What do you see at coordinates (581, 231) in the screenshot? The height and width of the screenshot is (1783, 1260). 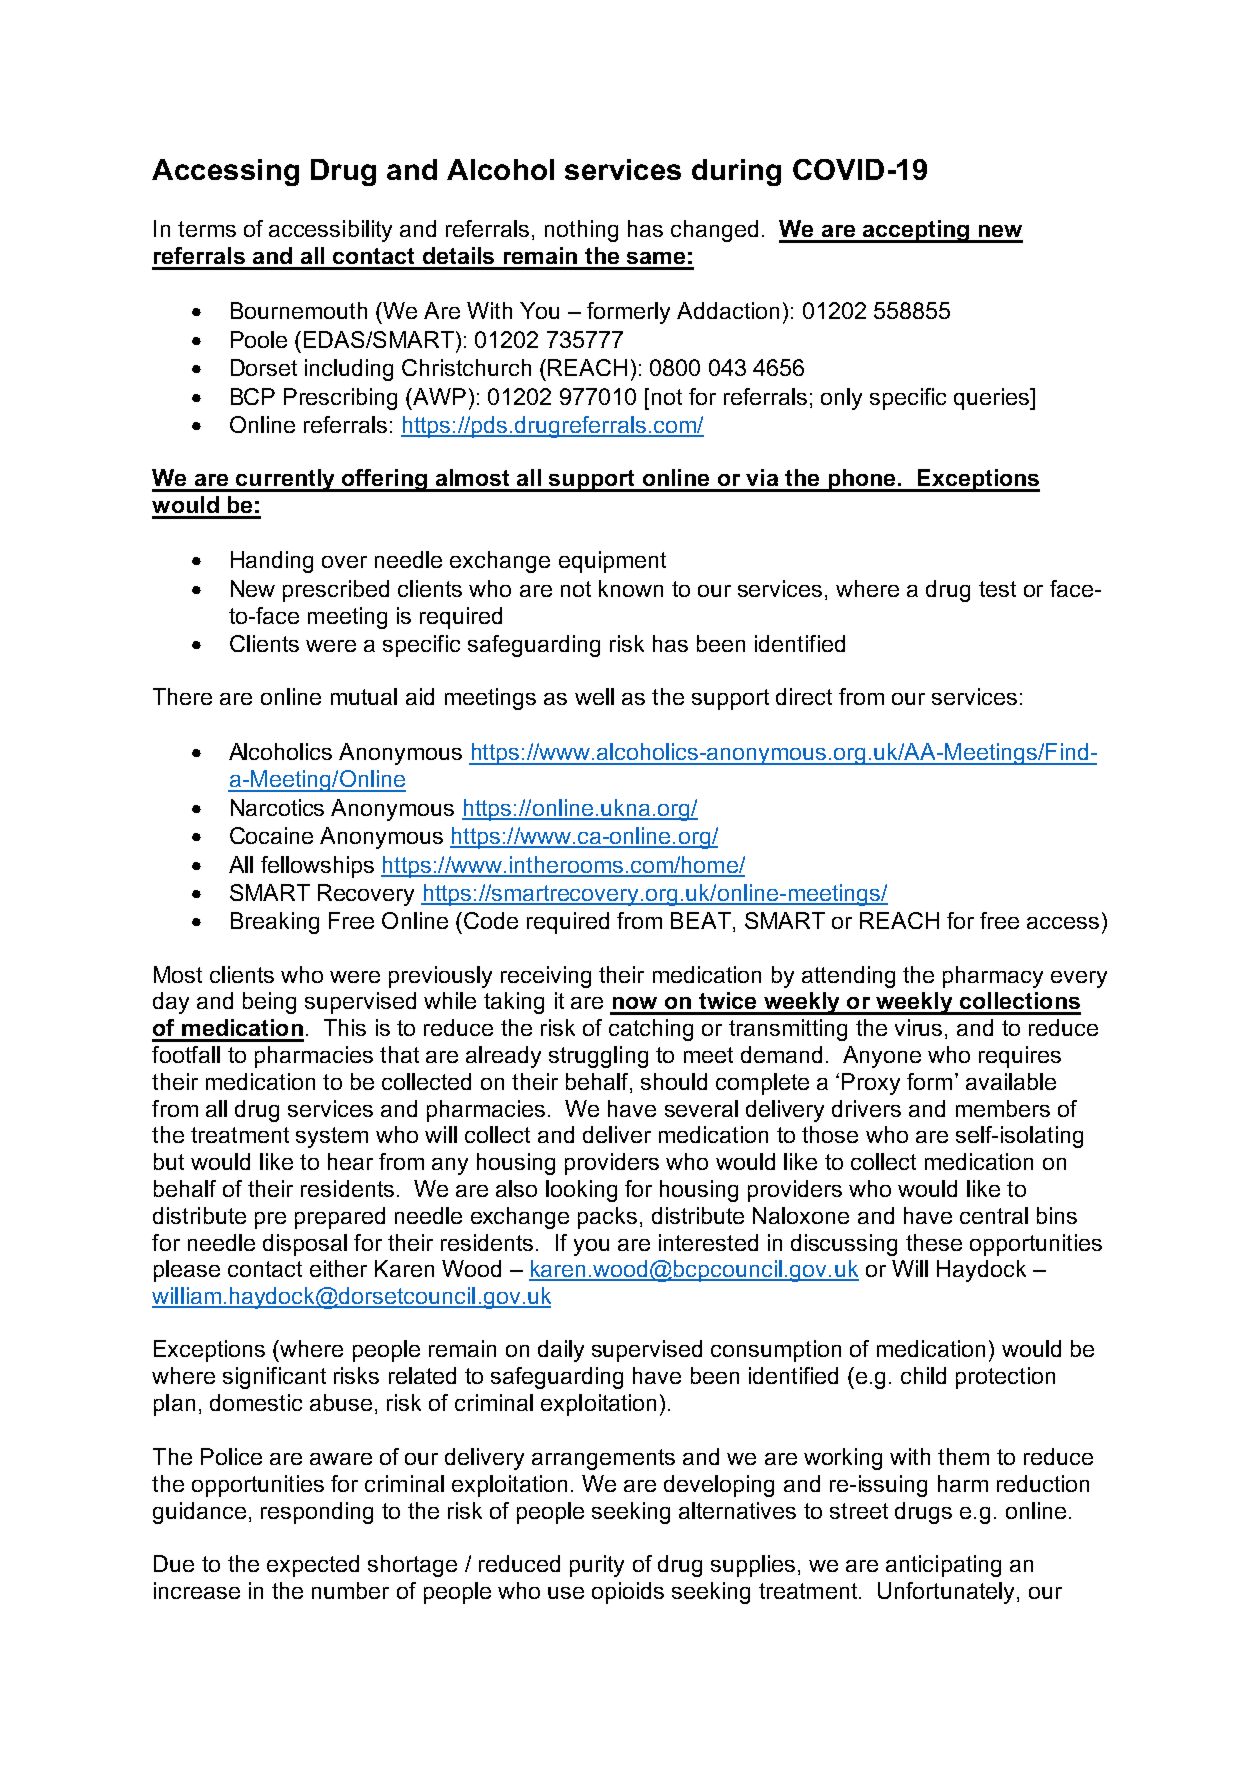 I see `nothing` at bounding box center [581, 231].
